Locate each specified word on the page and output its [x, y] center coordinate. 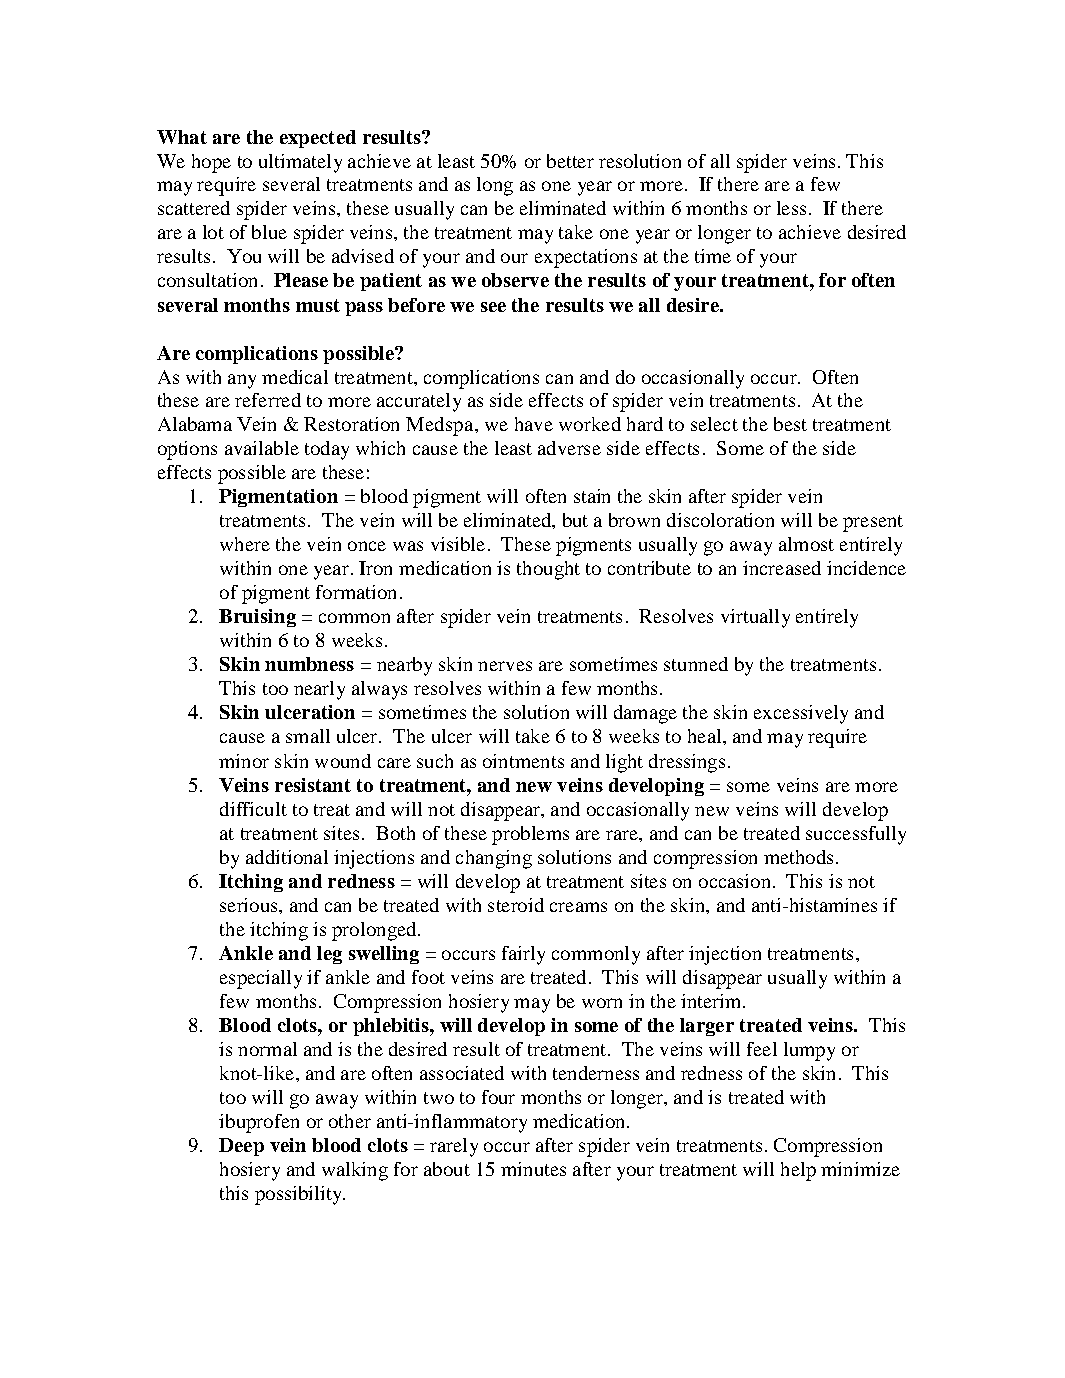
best [790, 424]
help [798, 1171]
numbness [309, 664]
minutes [533, 1169]
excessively [801, 714]
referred [268, 400]
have [534, 424]
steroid [516, 905]
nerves [505, 666]
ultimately [300, 163]
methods [798, 857]
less [791, 208]
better [570, 161]
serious [250, 905]
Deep [241, 1147]
